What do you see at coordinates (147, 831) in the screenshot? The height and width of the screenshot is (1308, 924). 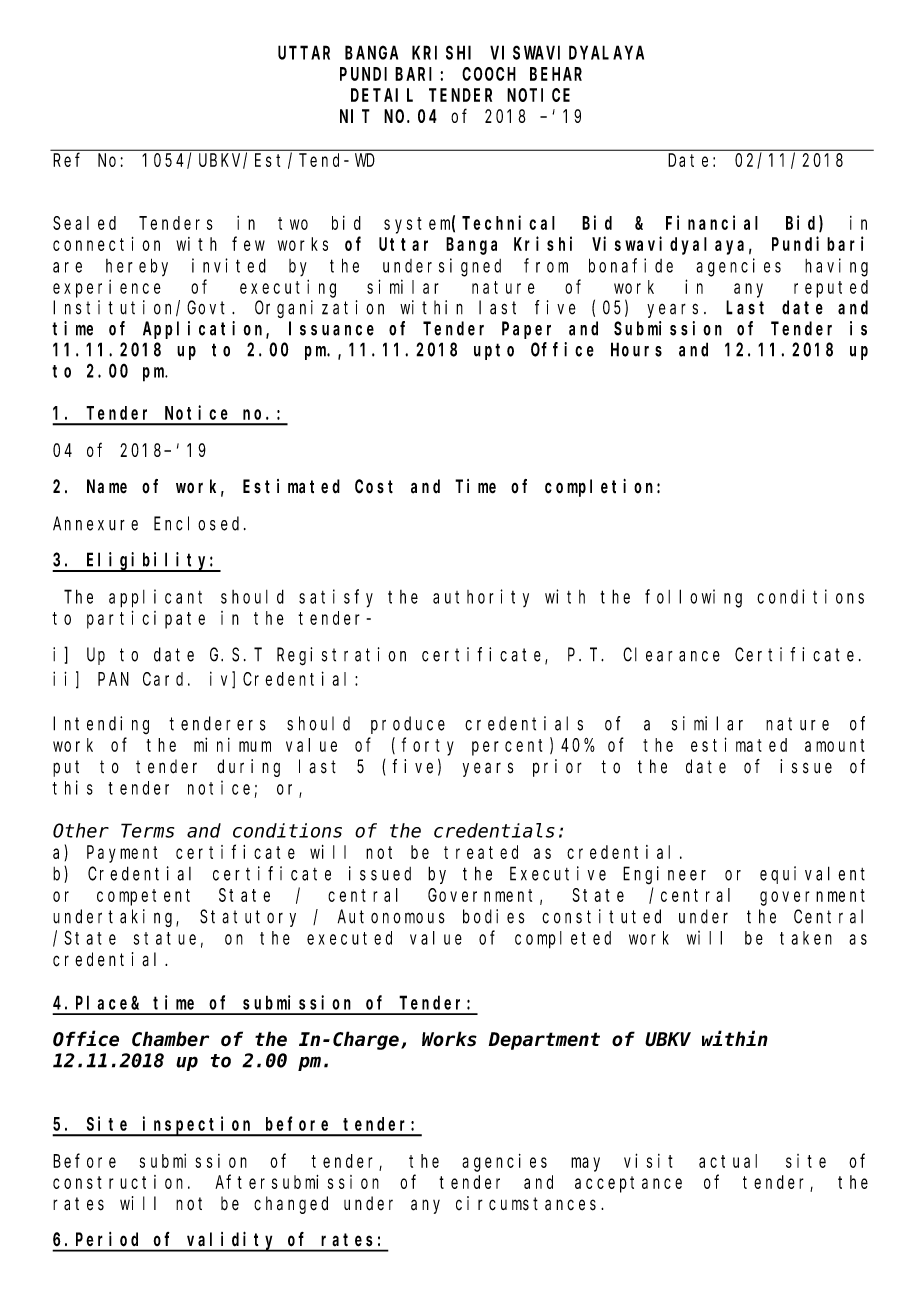 I see `Terms` at bounding box center [147, 831].
